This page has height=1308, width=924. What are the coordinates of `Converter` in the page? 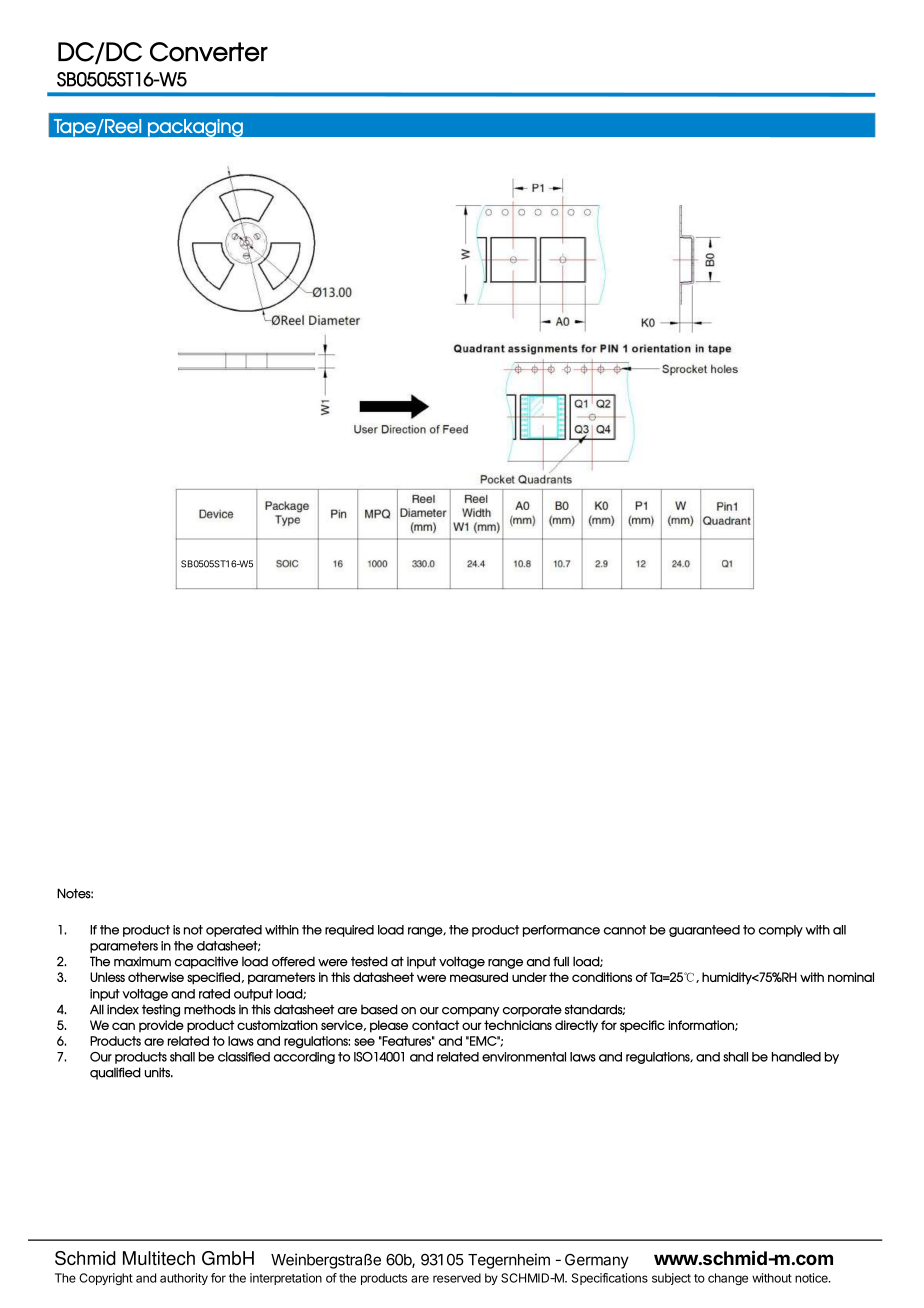 It's located at (209, 52).
